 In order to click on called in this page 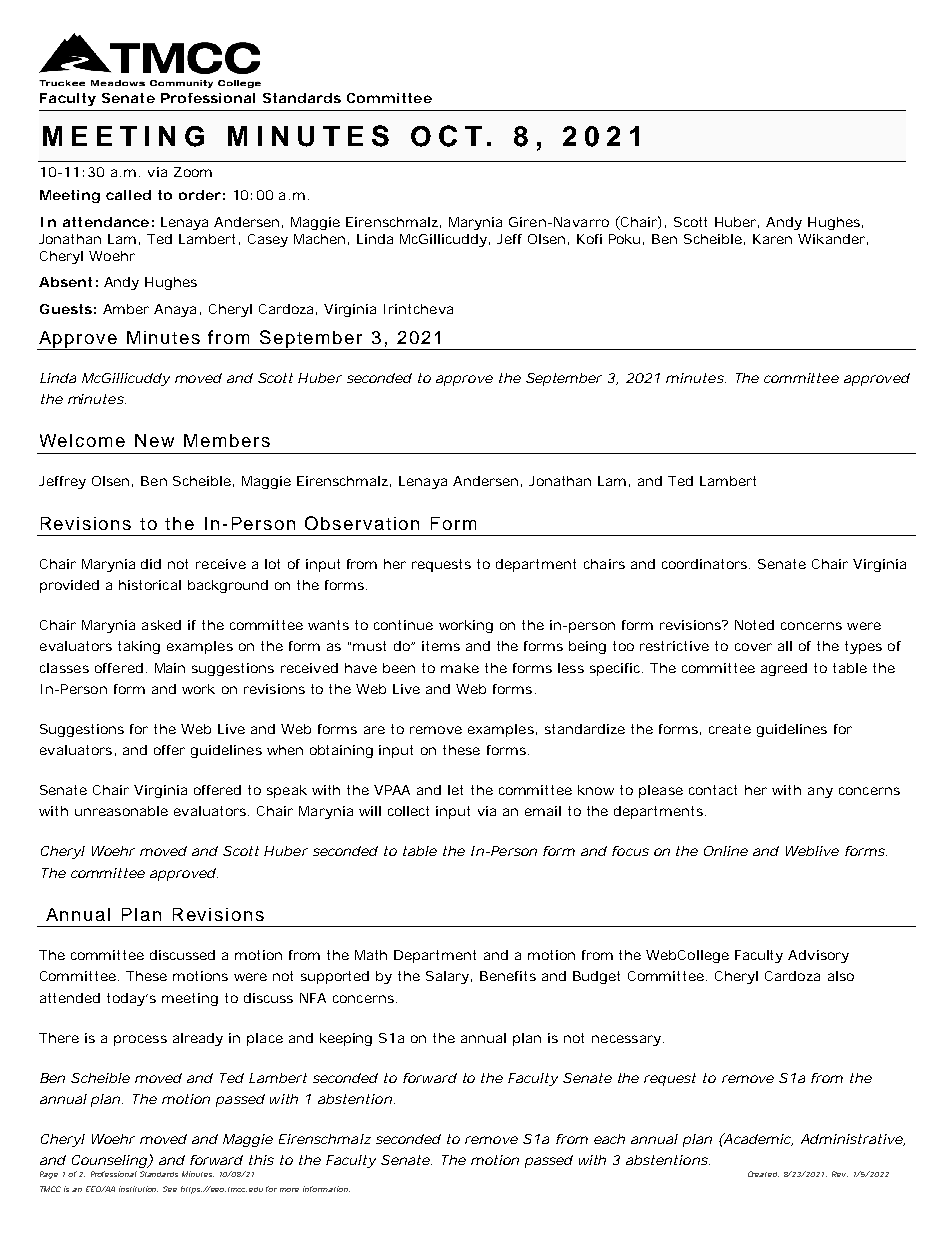, I will do `click(128, 195)`.
